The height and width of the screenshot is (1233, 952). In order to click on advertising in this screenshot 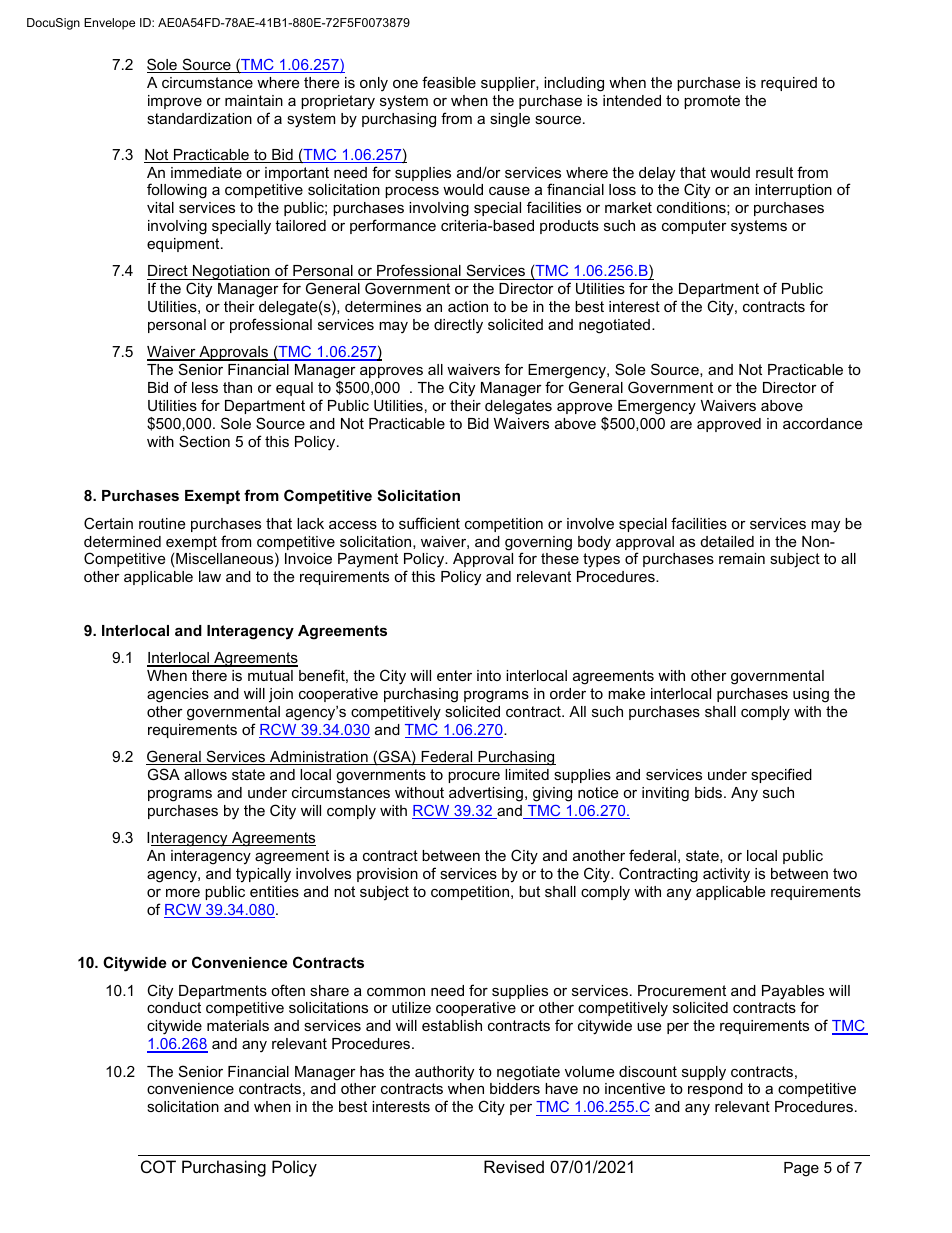, I will do `click(486, 794)`.
